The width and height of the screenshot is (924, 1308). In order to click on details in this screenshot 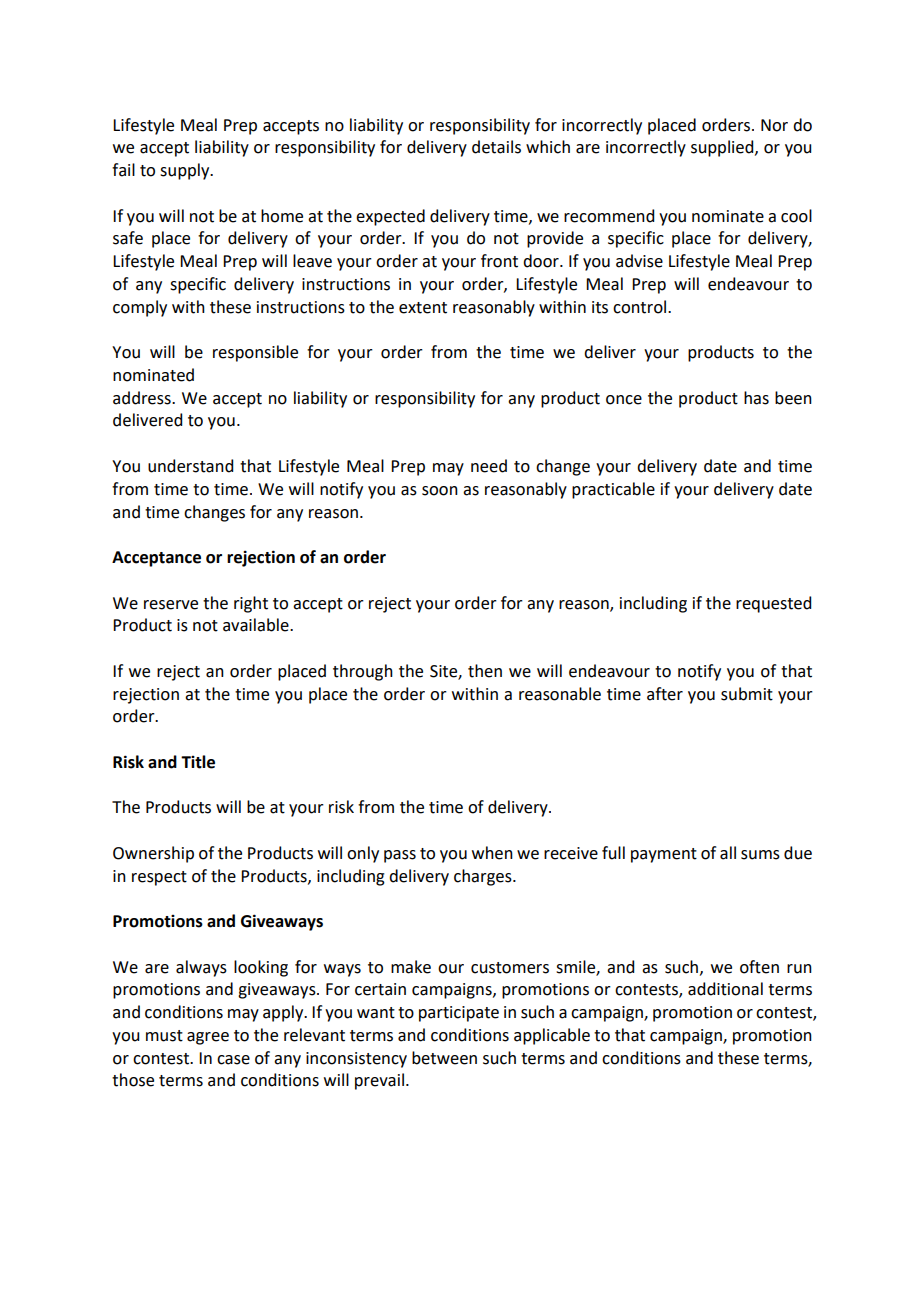, I will do `click(496, 147)`.
